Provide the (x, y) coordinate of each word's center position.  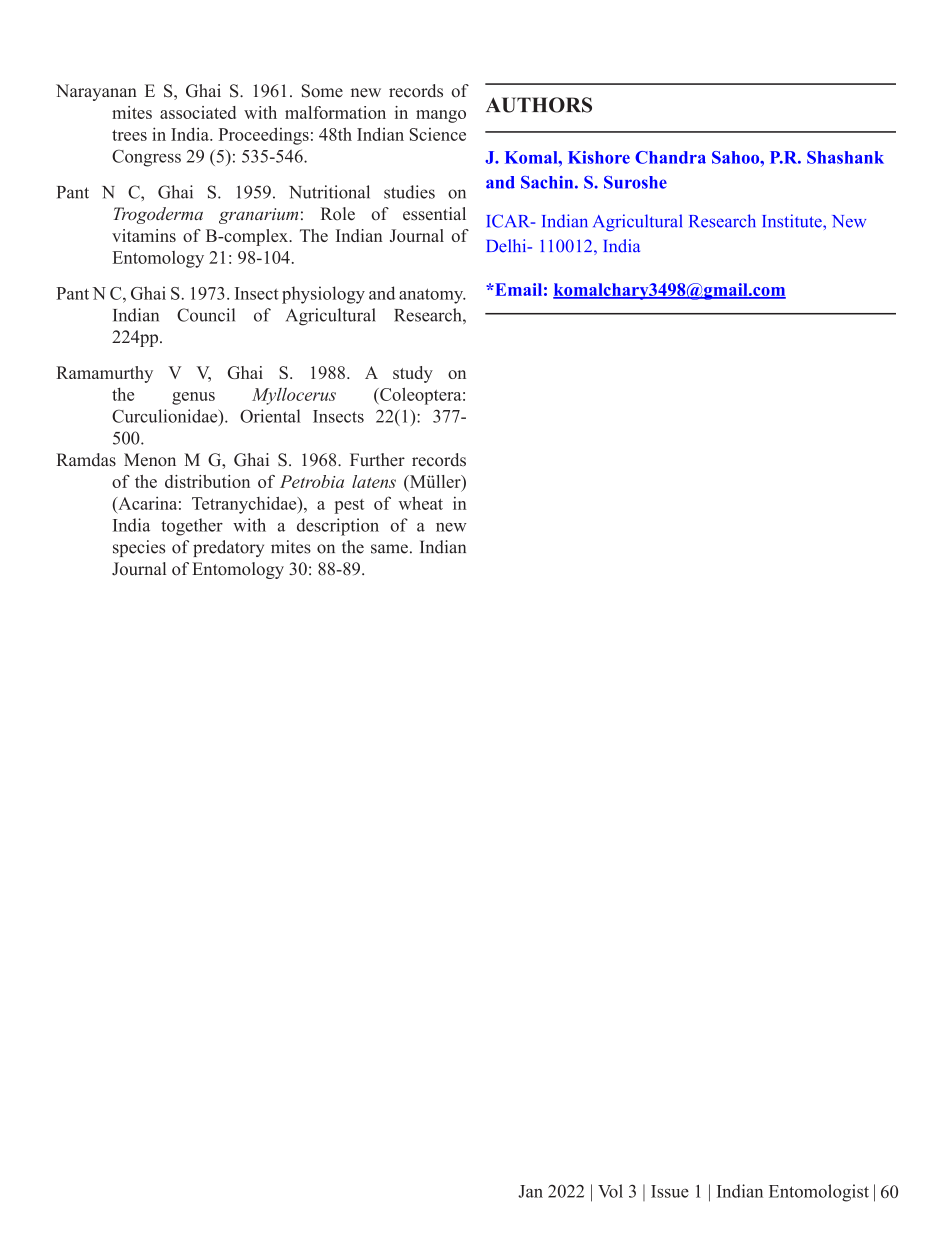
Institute (793, 221)
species (139, 548)
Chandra (670, 157)
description (338, 527)
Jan (530, 1191)
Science (438, 134)
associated (198, 112)
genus (193, 398)
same (389, 549)
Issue (670, 1191)
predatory (228, 548)
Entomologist (819, 1193)
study (413, 374)
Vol (610, 1191)
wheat (421, 503)
